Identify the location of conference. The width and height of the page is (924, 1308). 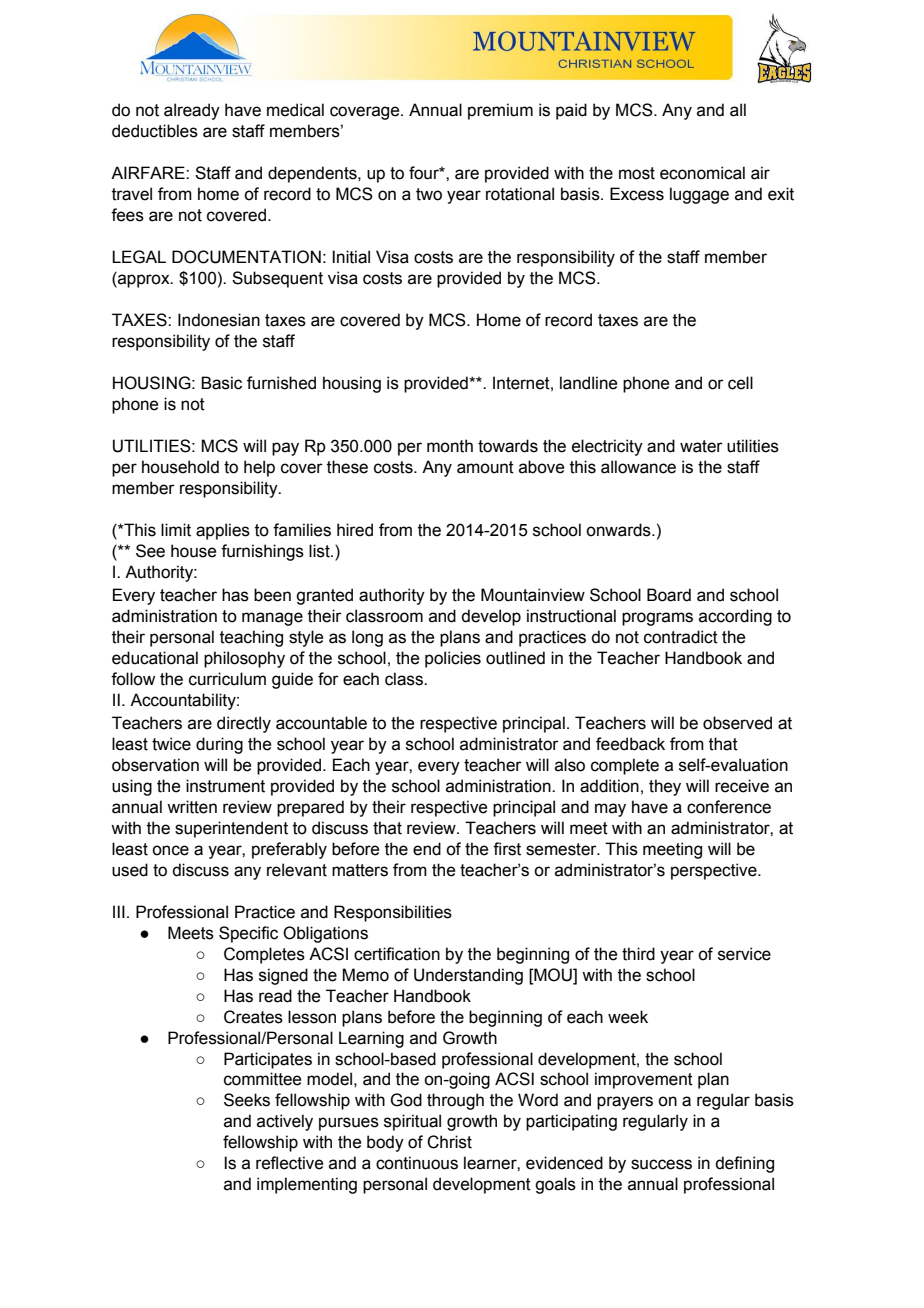
(729, 807).
